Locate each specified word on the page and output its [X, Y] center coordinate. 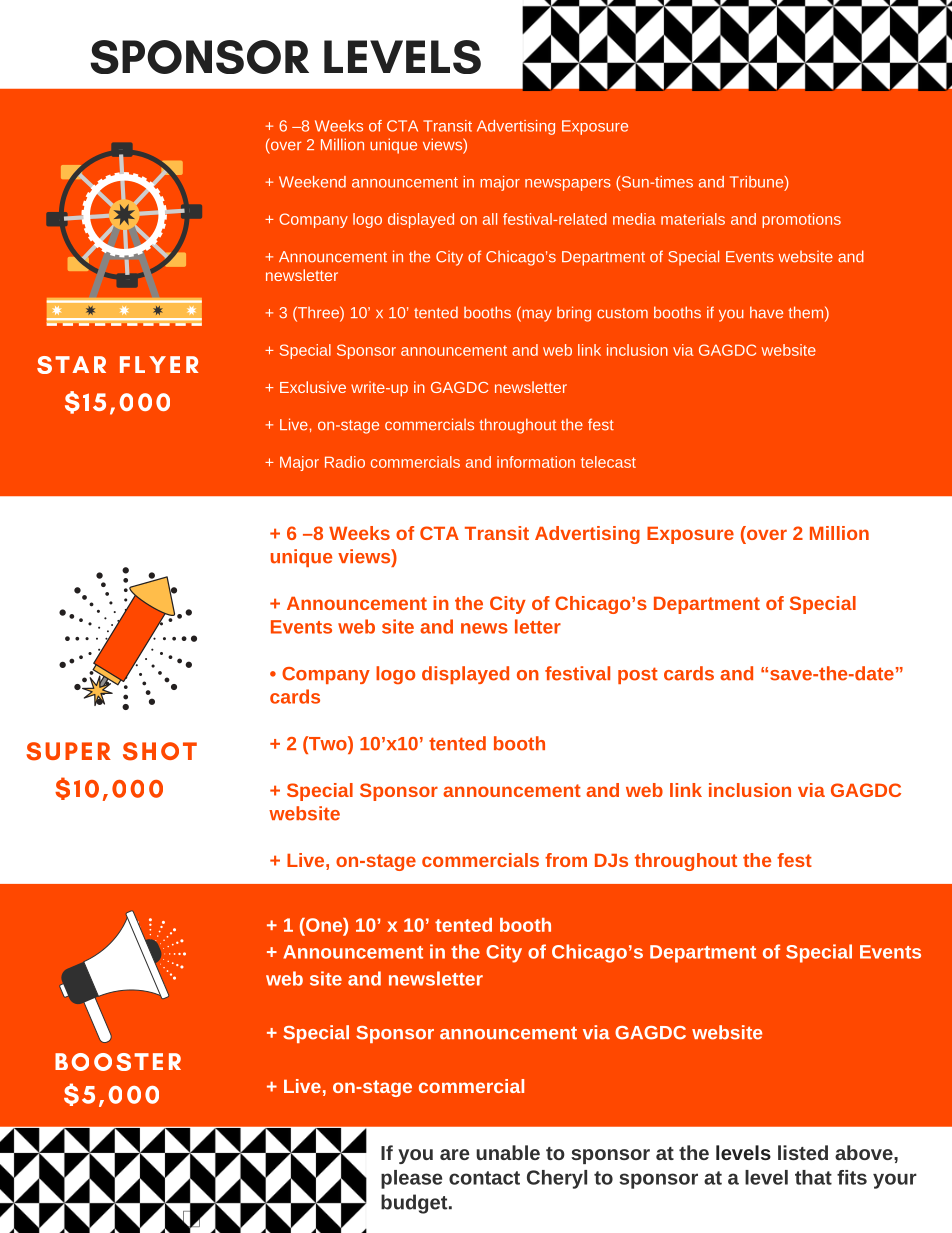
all [490, 219]
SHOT [160, 751]
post [638, 675]
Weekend [312, 182]
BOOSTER [118, 1062]
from [566, 860]
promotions [801, 220]
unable [508, 1152]
